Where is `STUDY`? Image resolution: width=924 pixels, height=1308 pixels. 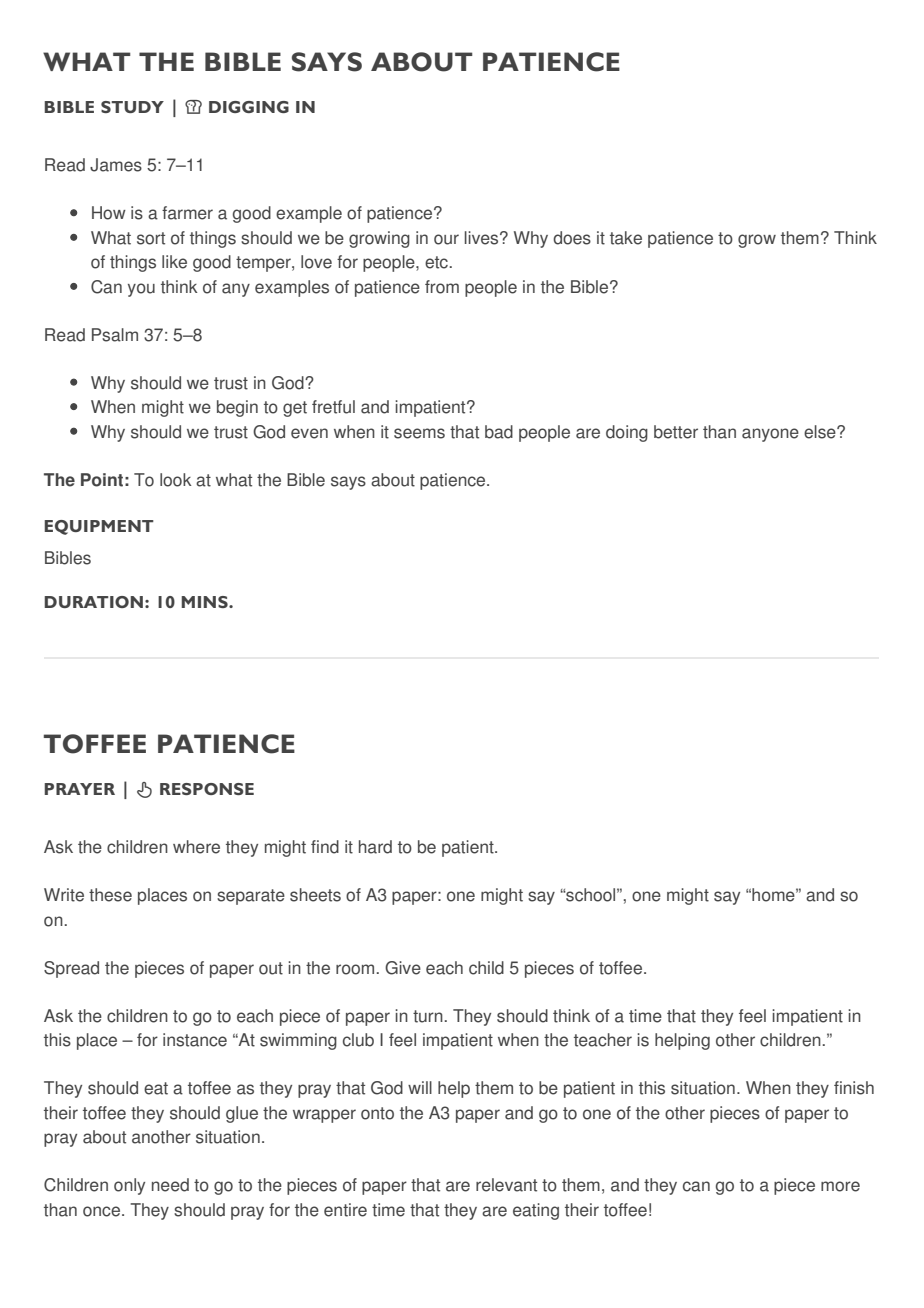
STUDY is located at coordinates (132, 107).
